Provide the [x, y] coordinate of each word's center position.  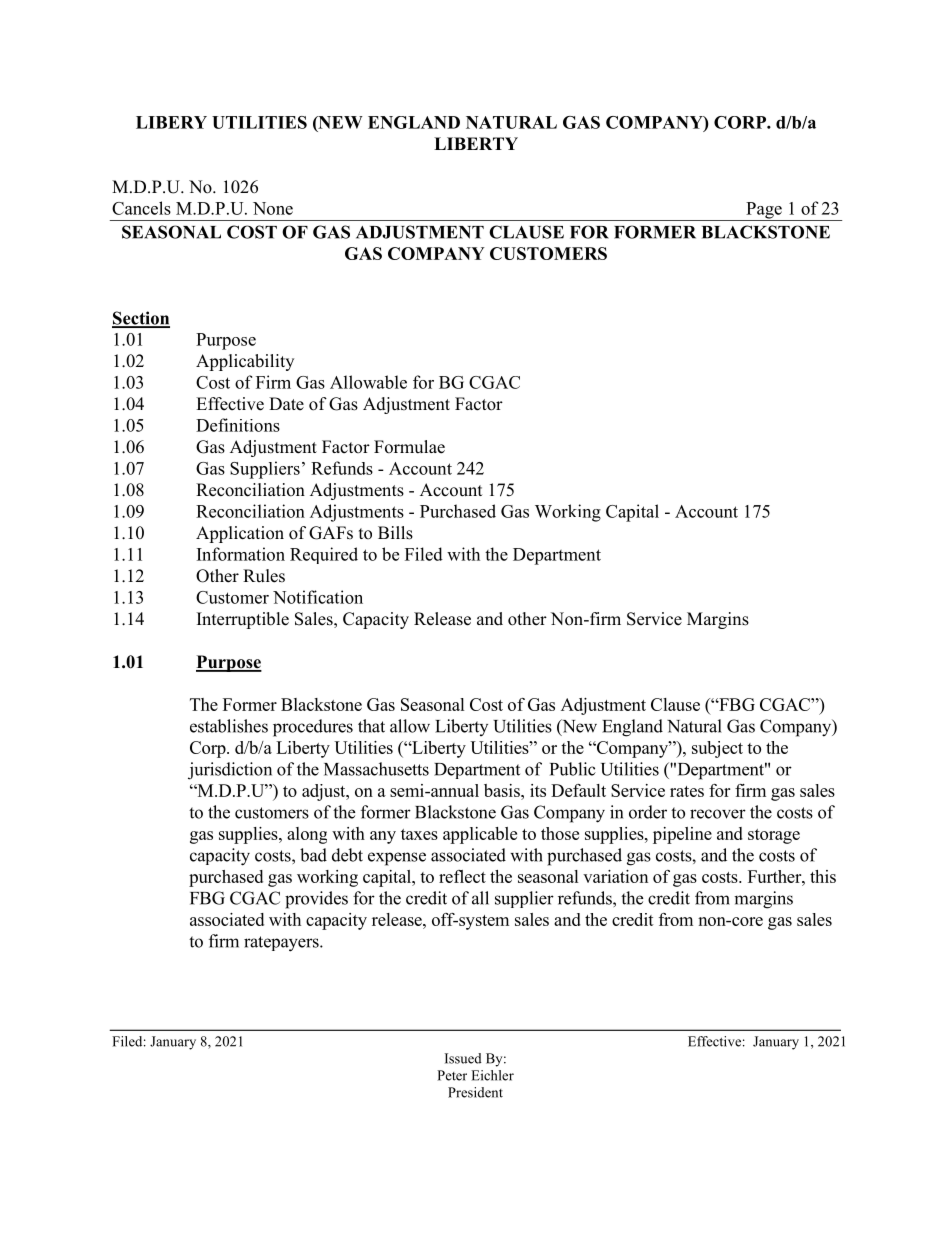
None [273, 208]
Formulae [409, 447]
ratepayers [282, 944]
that [371, 726]
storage [774, 836]
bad [313, 855]
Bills [395, 533]
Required [324, 555]
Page [764, 211]
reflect [462, 876]
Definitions [238, 425]
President [475, 1092]
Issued [463, 1058]
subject [717, 749]
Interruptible [243, 620]
